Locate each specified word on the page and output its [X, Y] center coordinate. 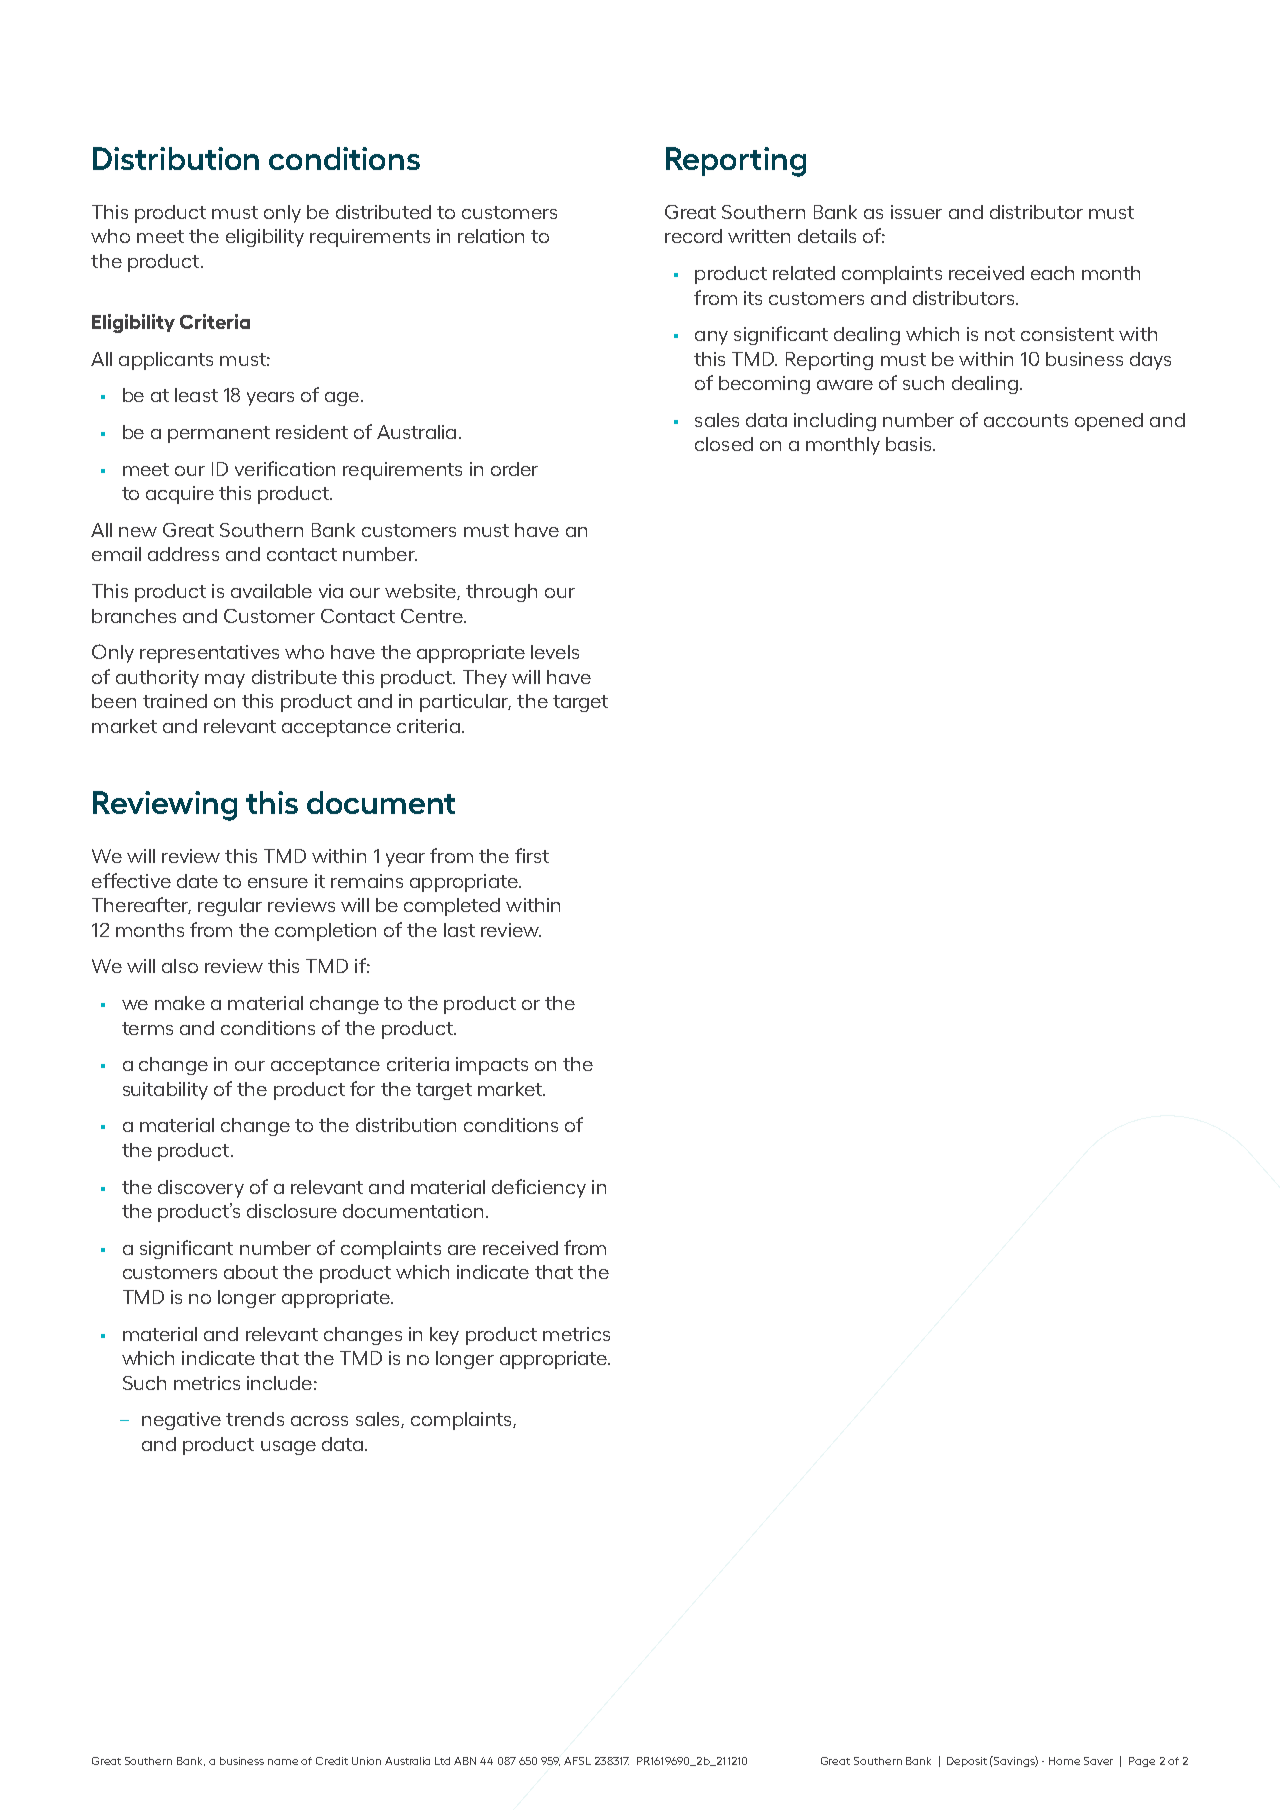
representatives [209, 654]
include [279, 1383]
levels [555, 652]
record [693, 236]
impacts [492, 1066]
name [283, 1762]
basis [910, 444]
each [1052, 273]
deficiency [539, 1188]
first [532, 855]
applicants [166, 361]
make [180, 1003]
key [444, 1336]
